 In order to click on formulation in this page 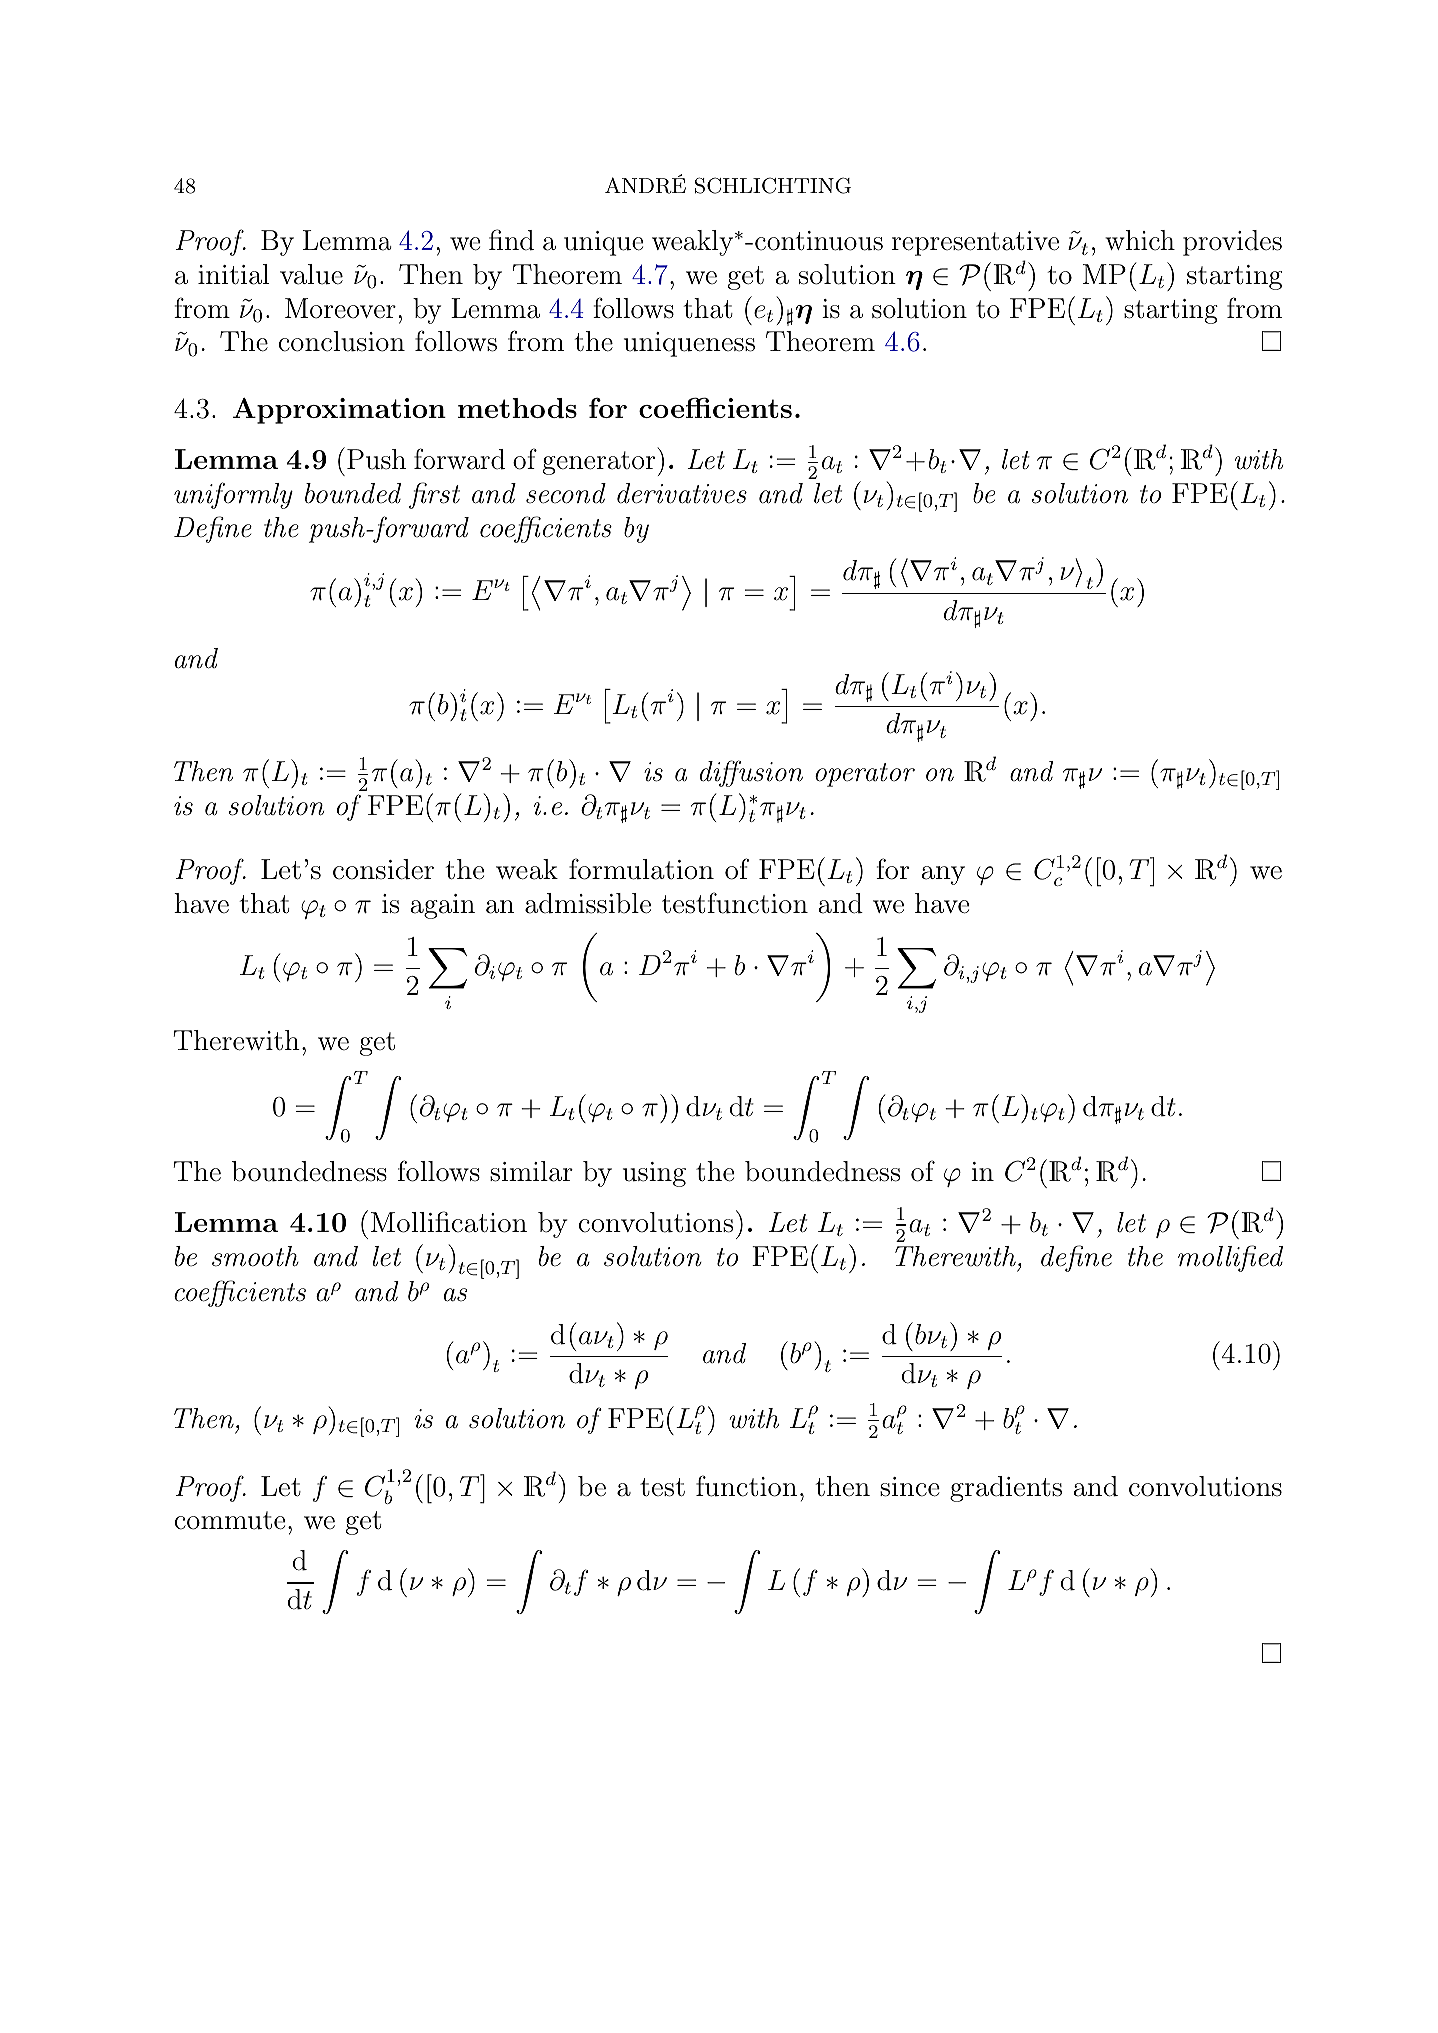, I will do `click(641, 869)`.
